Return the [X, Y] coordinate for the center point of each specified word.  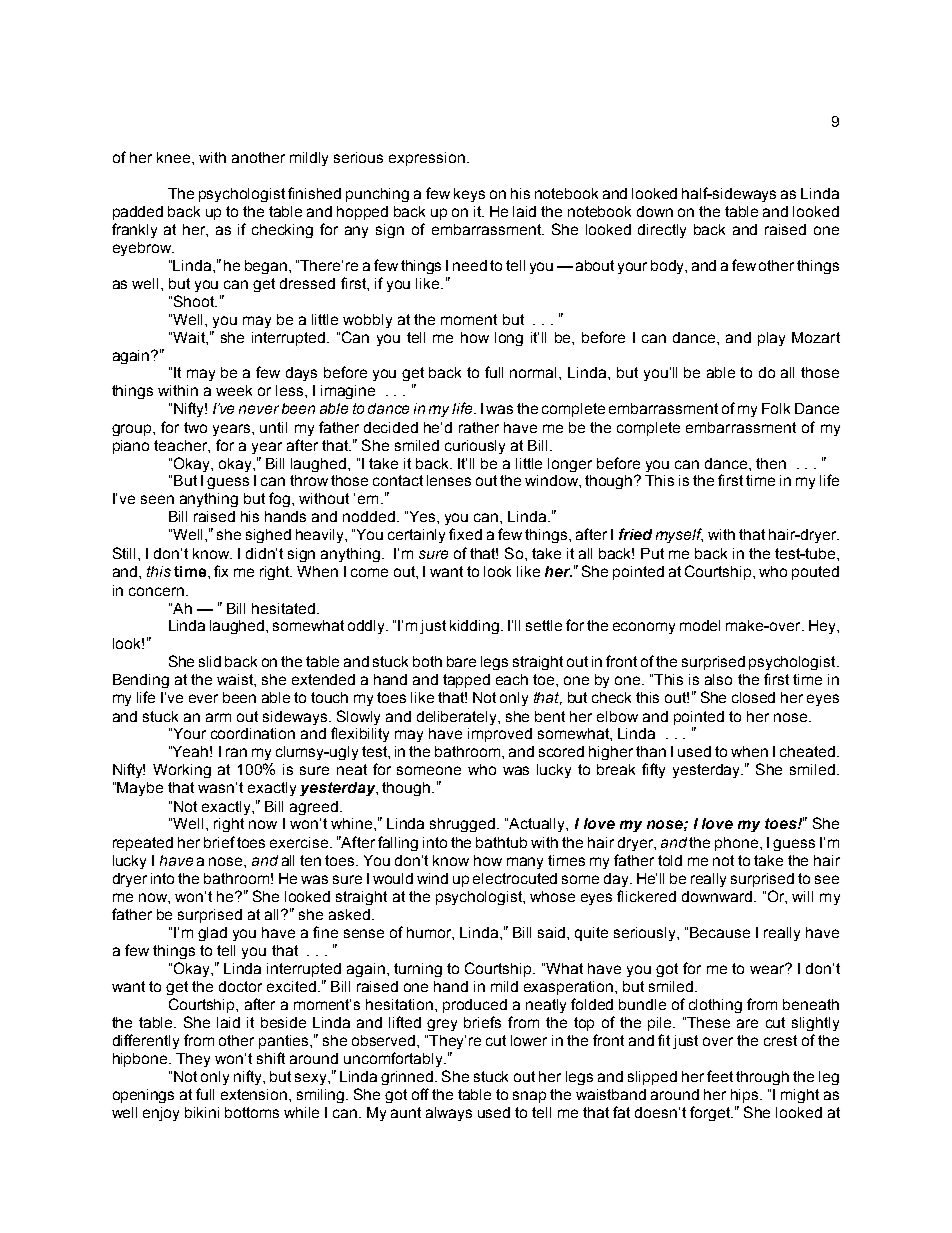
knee [175, 157]
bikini [202, 1112]
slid [210, 661]
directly [662, 231]
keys [469, 195]
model [700, 625]
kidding [474, 627]
